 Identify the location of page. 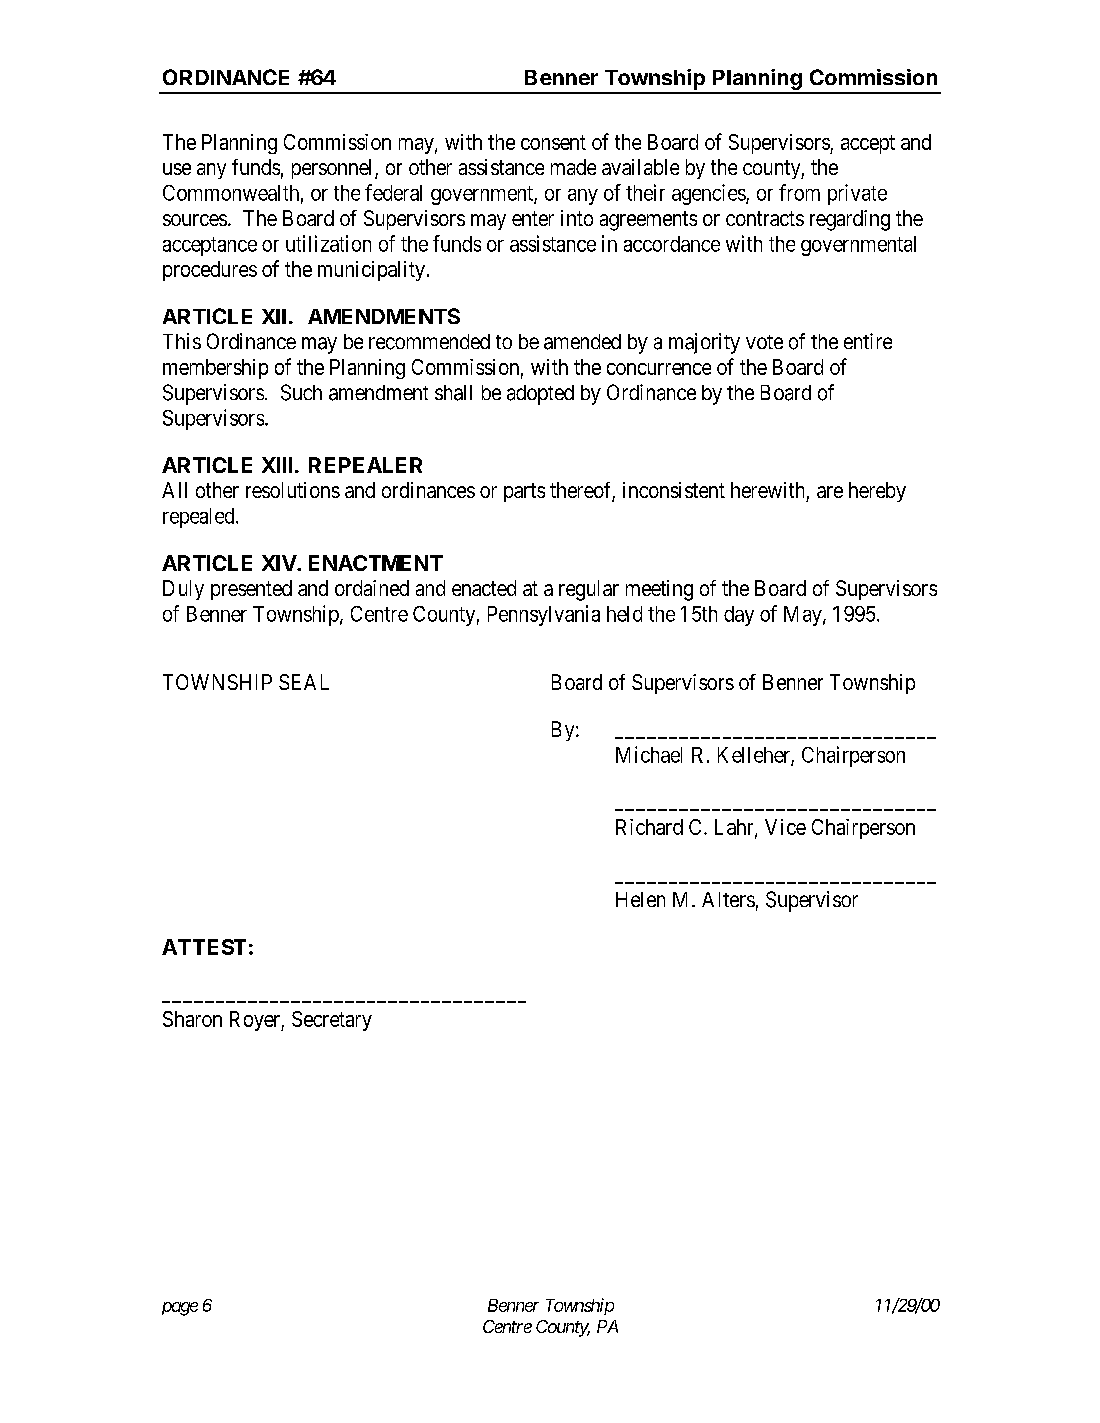
(180, 1309).
